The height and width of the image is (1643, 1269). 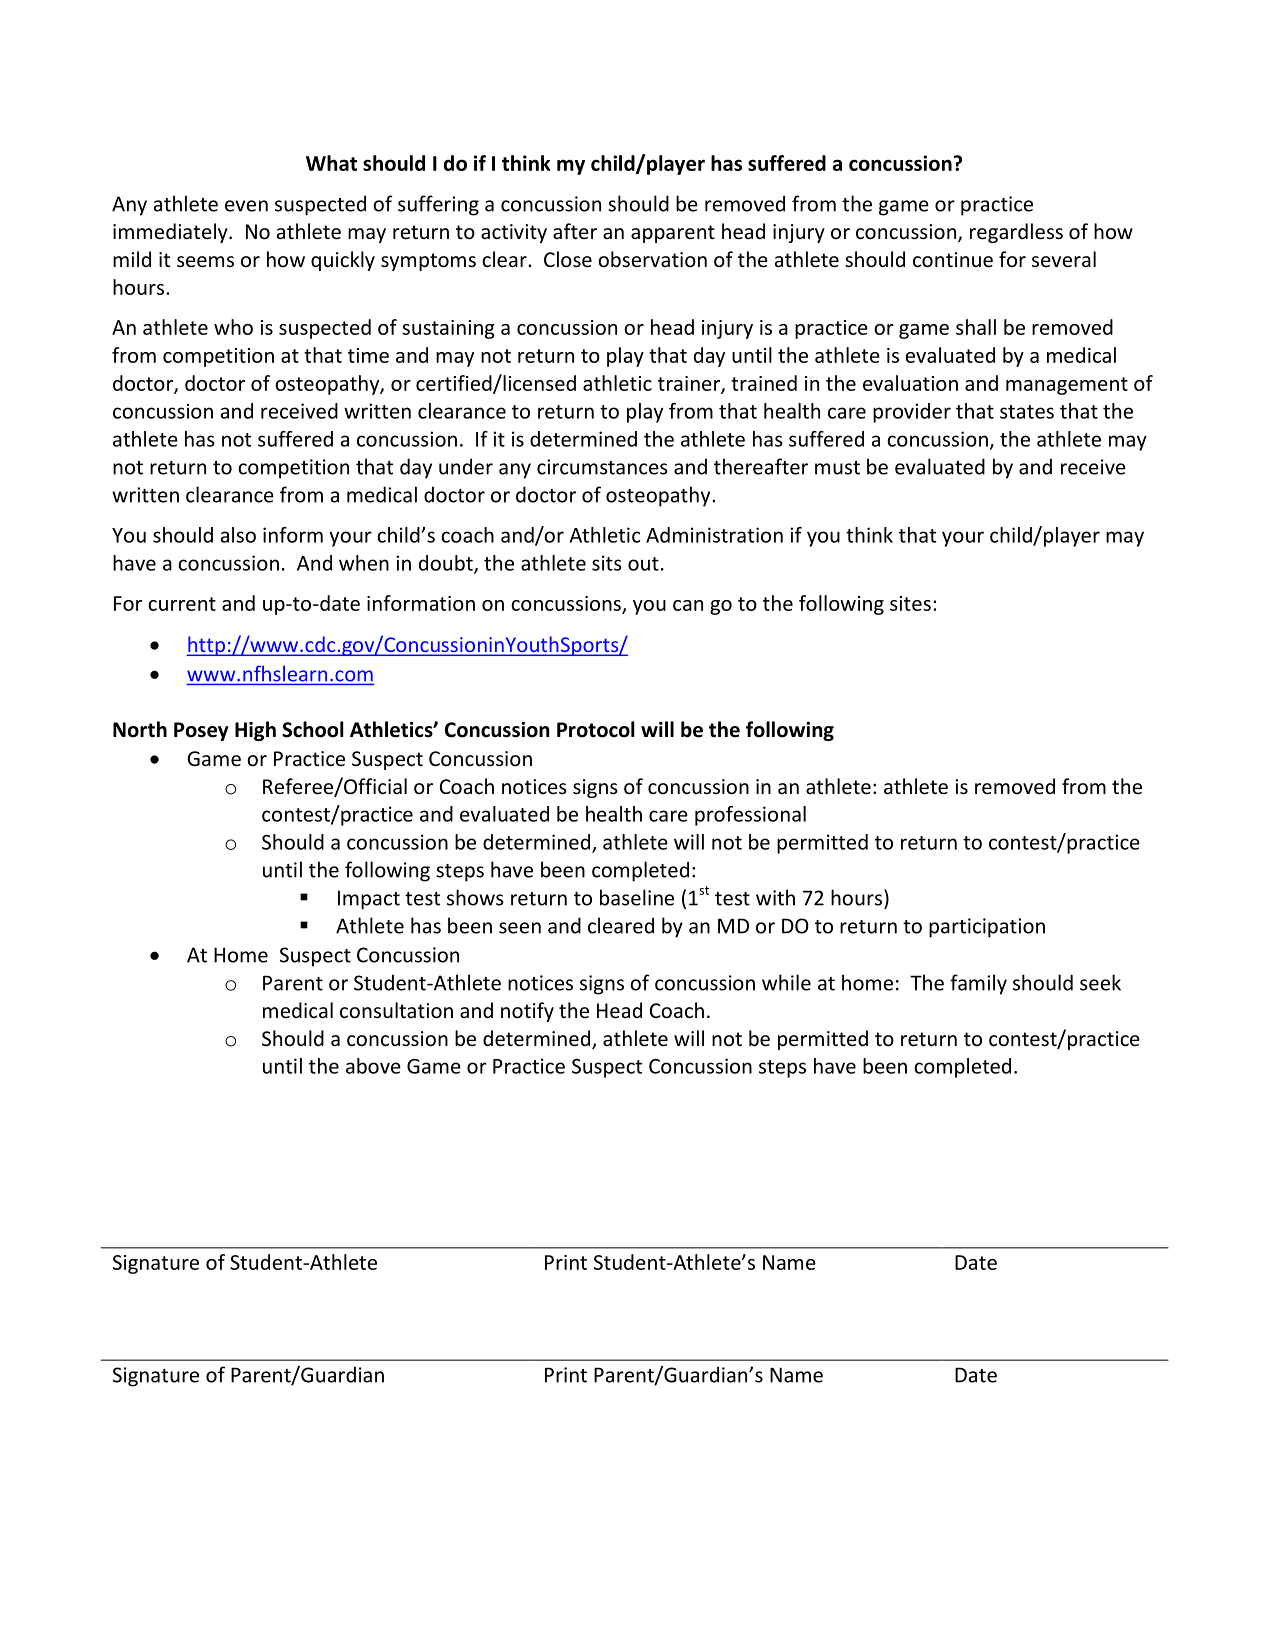 I want to click on activity, so click(x=514, y=233).
